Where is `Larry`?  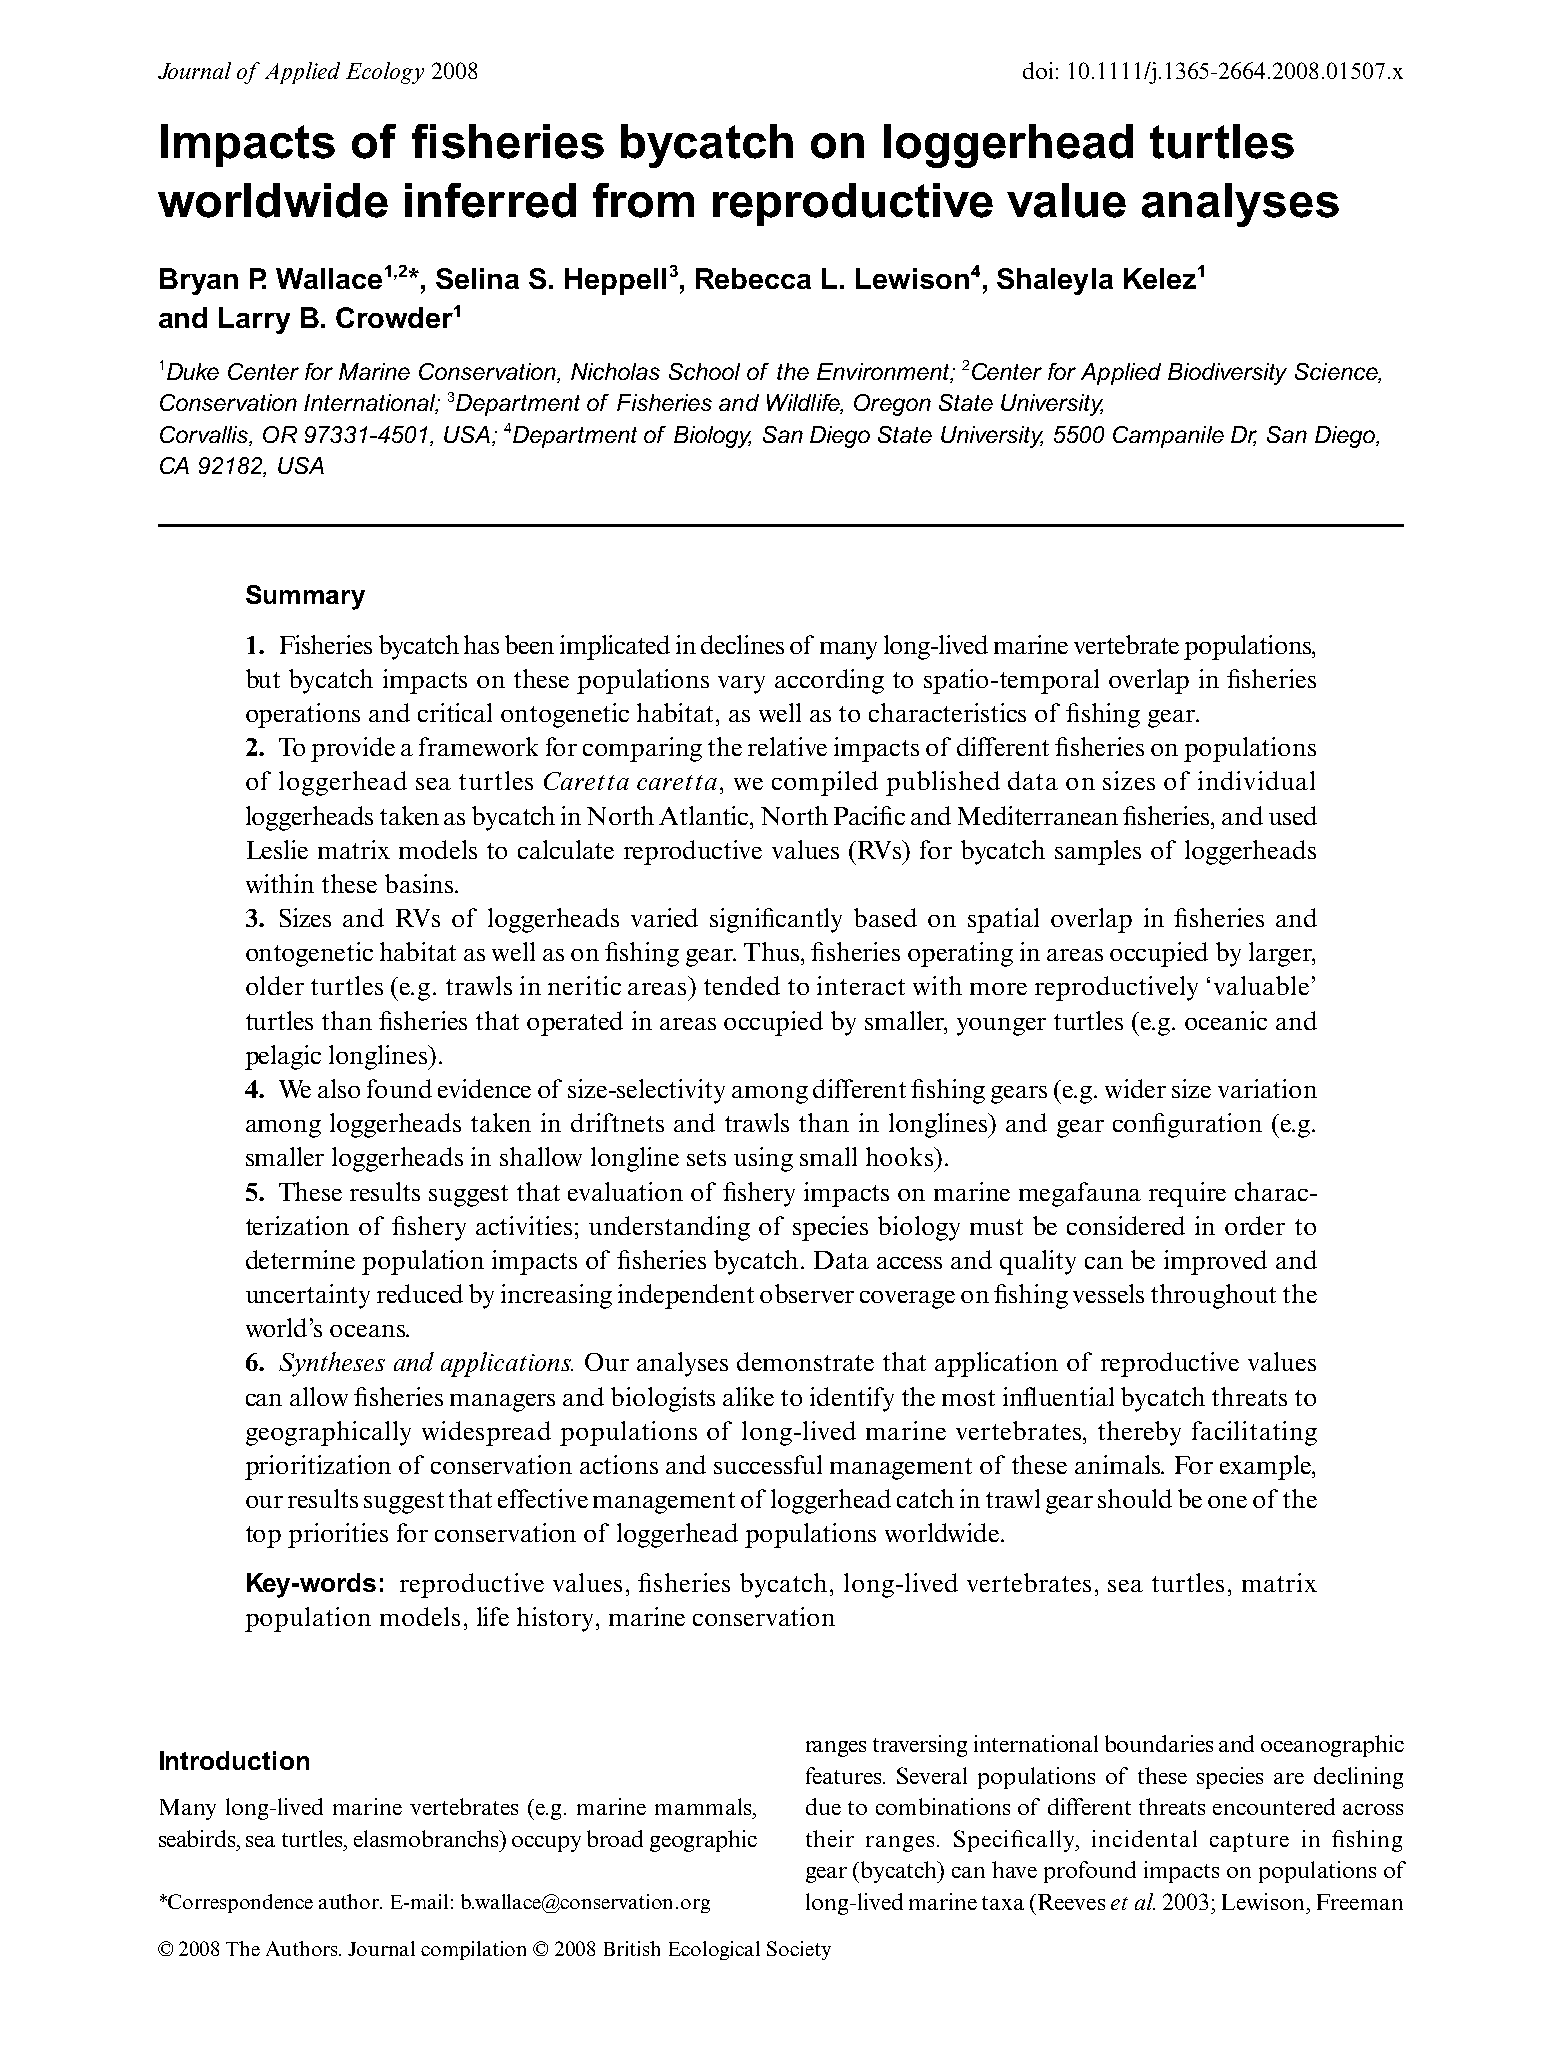 Larry is located at coordinates (254, 320).
